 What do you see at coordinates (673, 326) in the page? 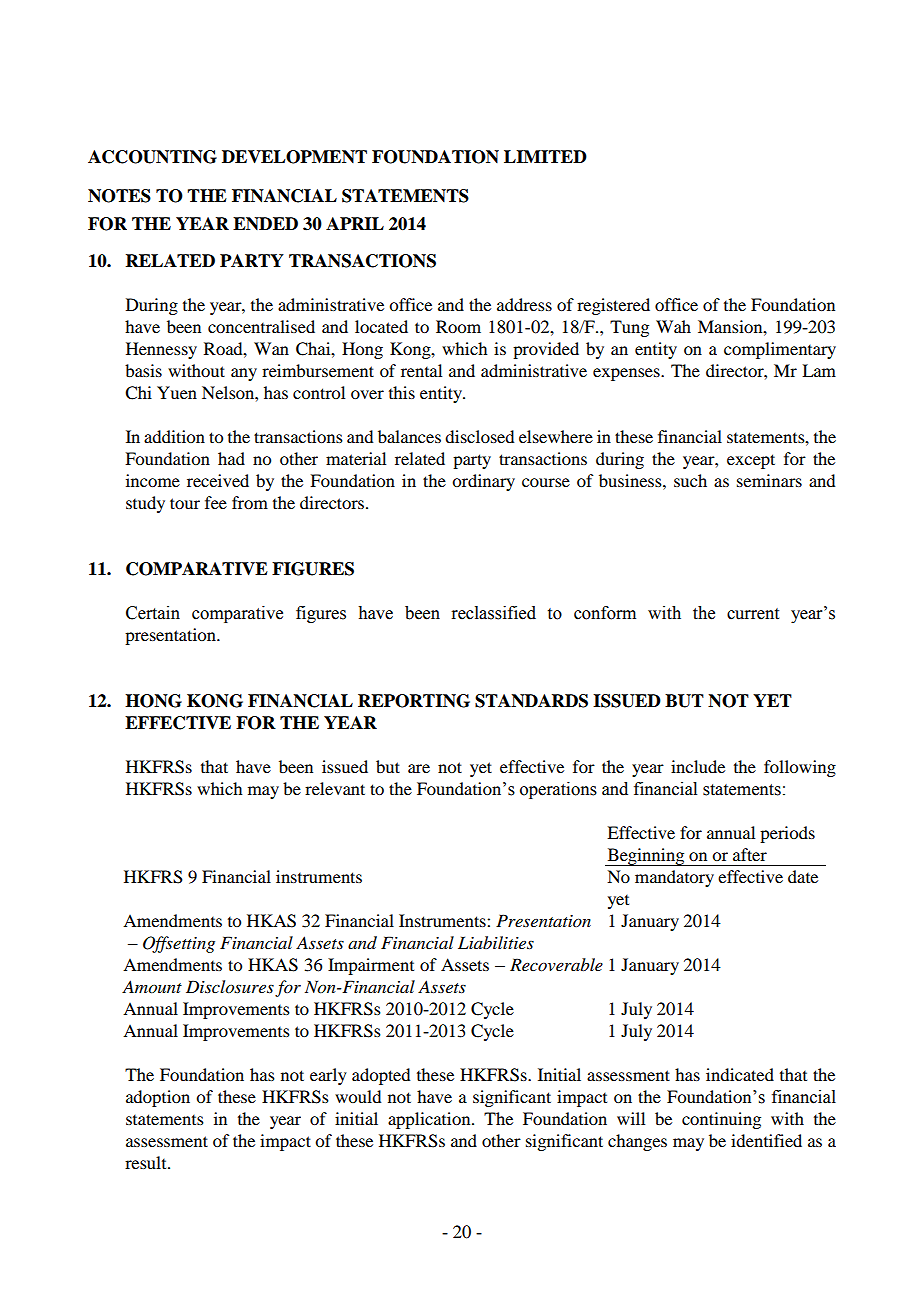
I see `Wah` at bounding box center [673, 326].
